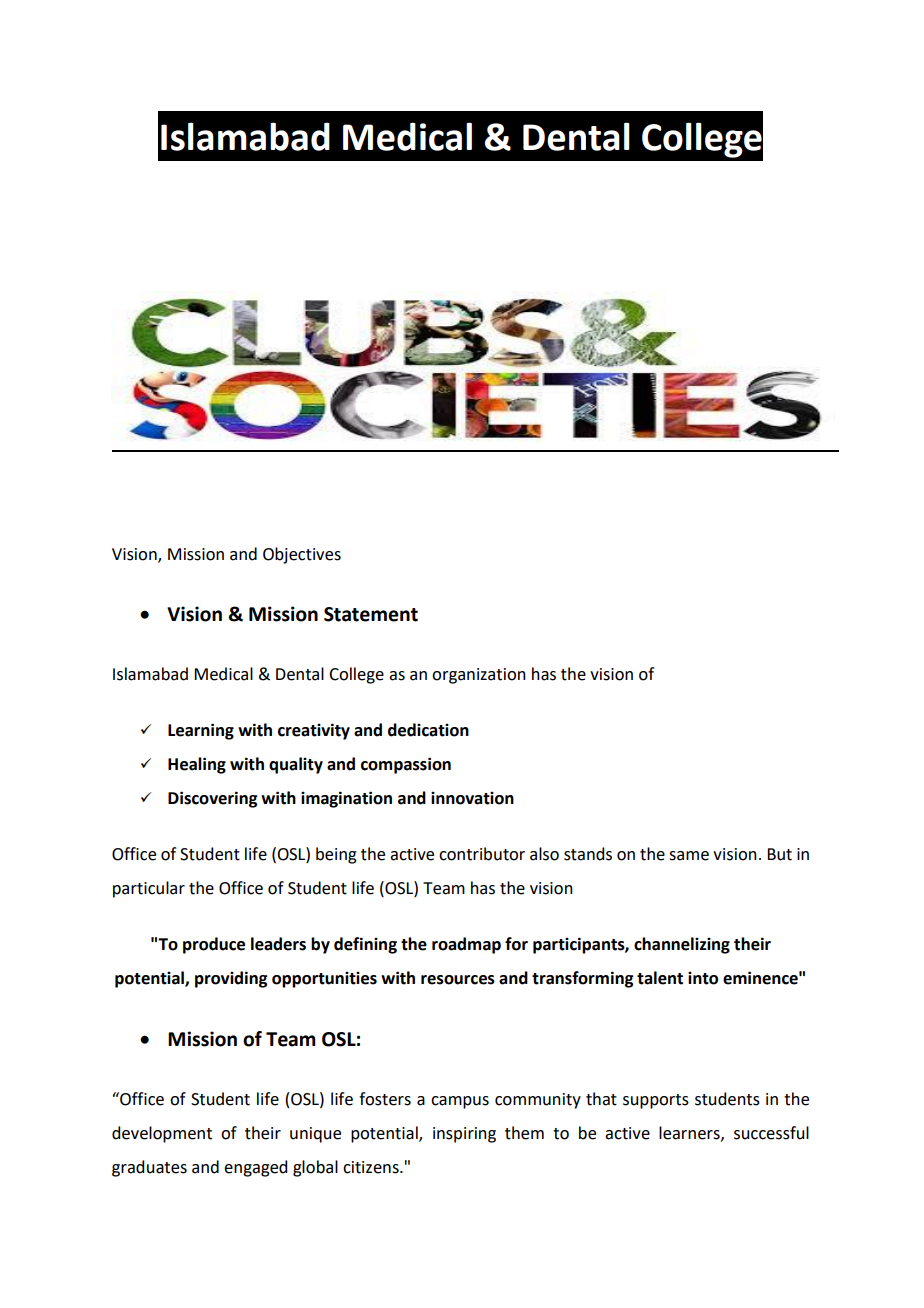  I want to click on engaged, so click(255, 1168).
